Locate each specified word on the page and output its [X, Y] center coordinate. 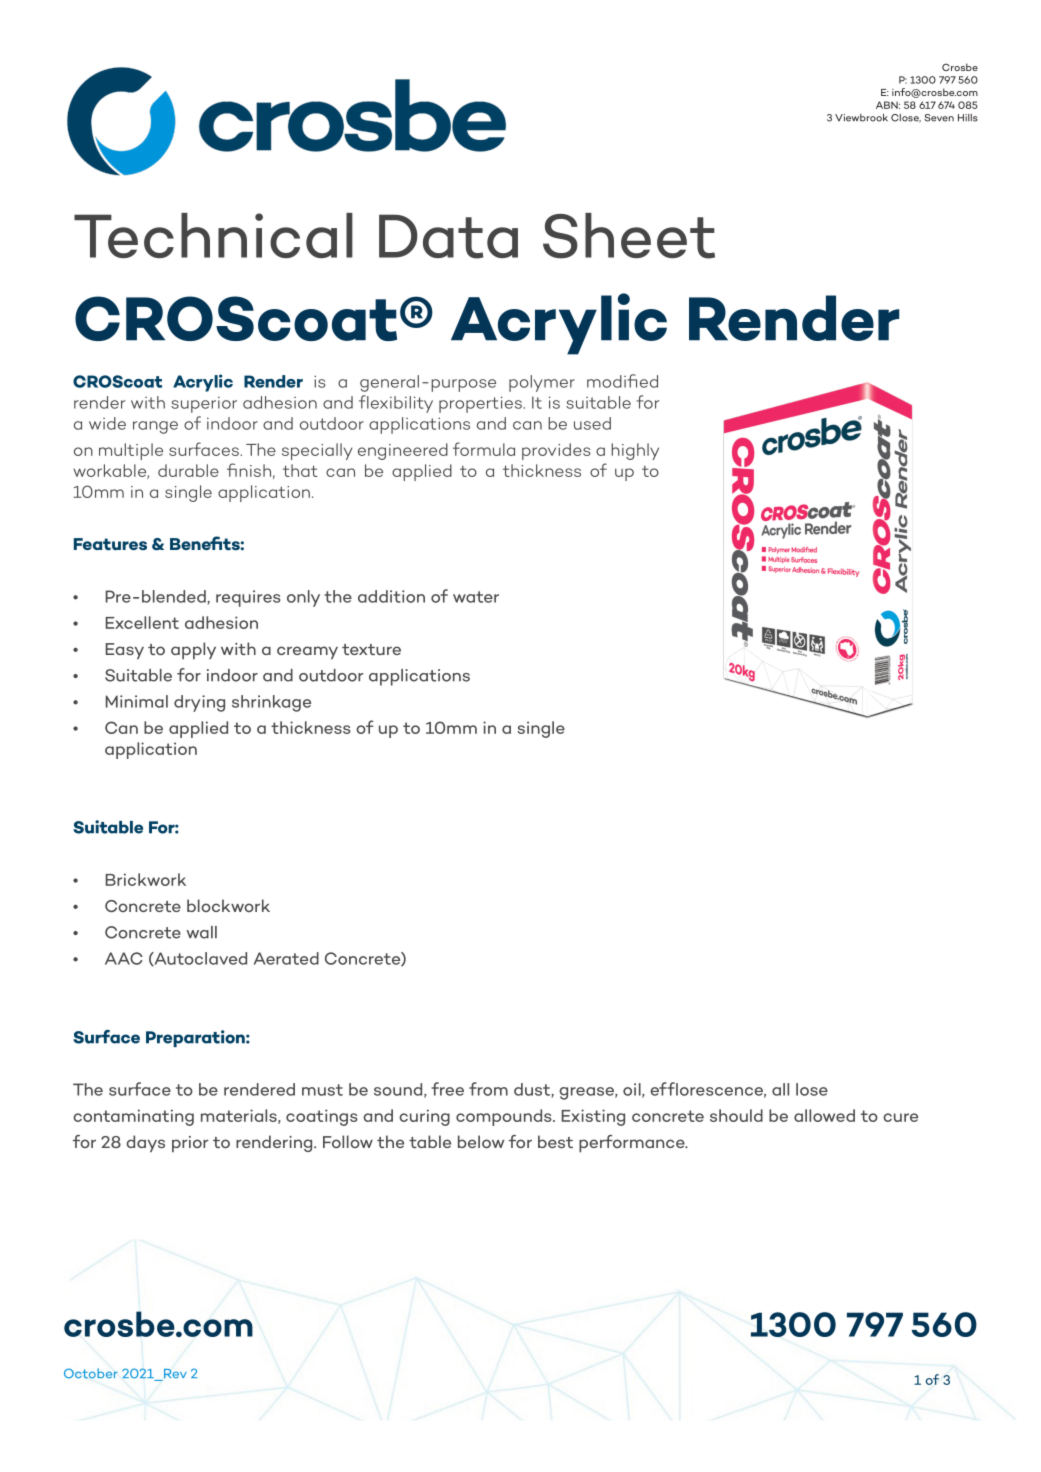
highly [635, 451]
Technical [213, 235]
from [488, 1089]
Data [448, 236]
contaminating [133, 1117]
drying [199, 703]
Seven [939, 118]
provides [556, 451]
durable [188, 470]
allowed [824, 1115]
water [476, 597]
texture [371, 649]
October [91, 1373]
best [555, 1141]
